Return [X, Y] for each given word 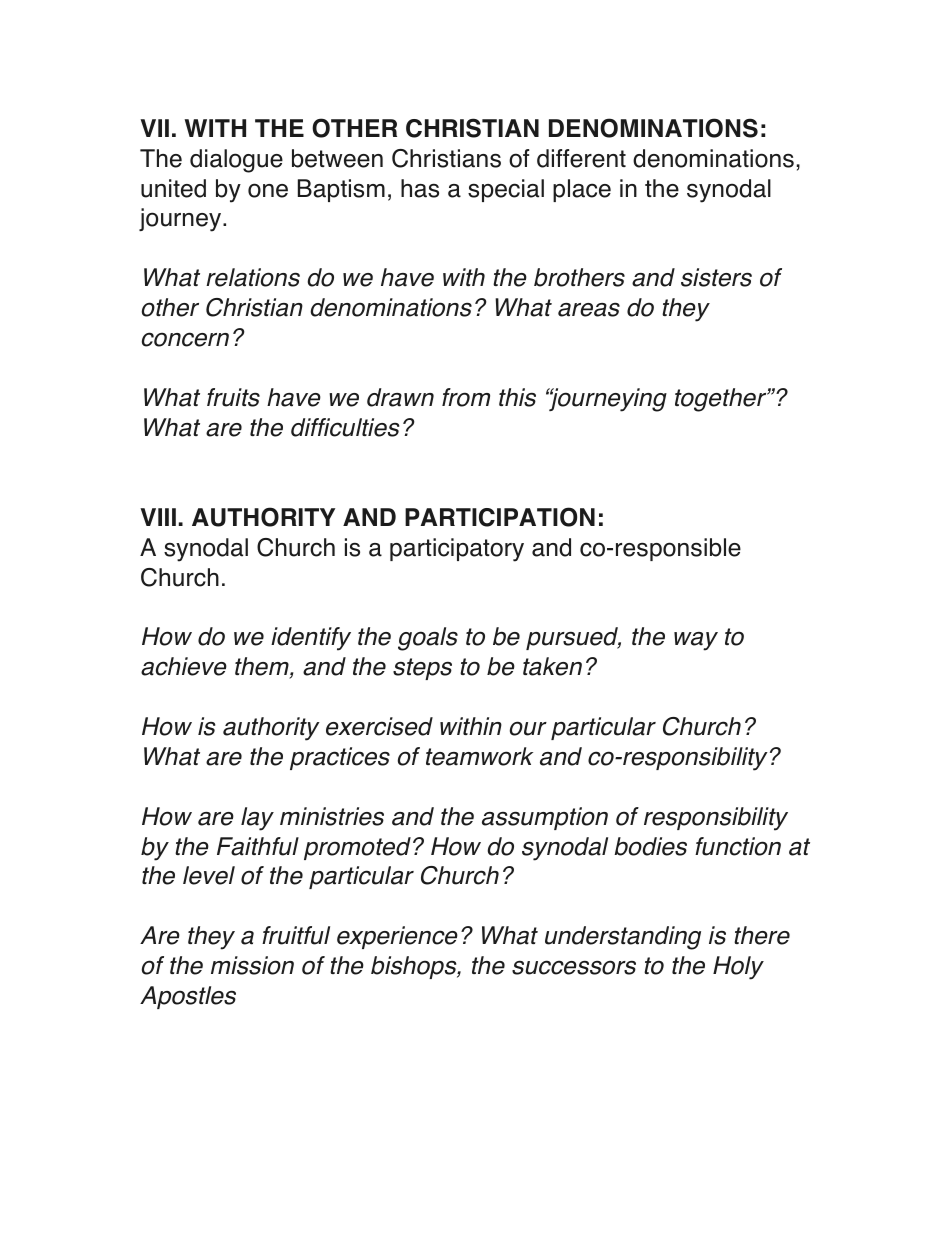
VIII [158, 517]
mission [252, 965]
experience [397, 937]
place [582, 190]
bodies [650, 846]
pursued [573, 638]
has [420, 188]
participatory [457, 550]
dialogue [236, 161]
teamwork [479, 756]
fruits [233, 397]
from [466, 397]
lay [257, 819]
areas [589, 310]
